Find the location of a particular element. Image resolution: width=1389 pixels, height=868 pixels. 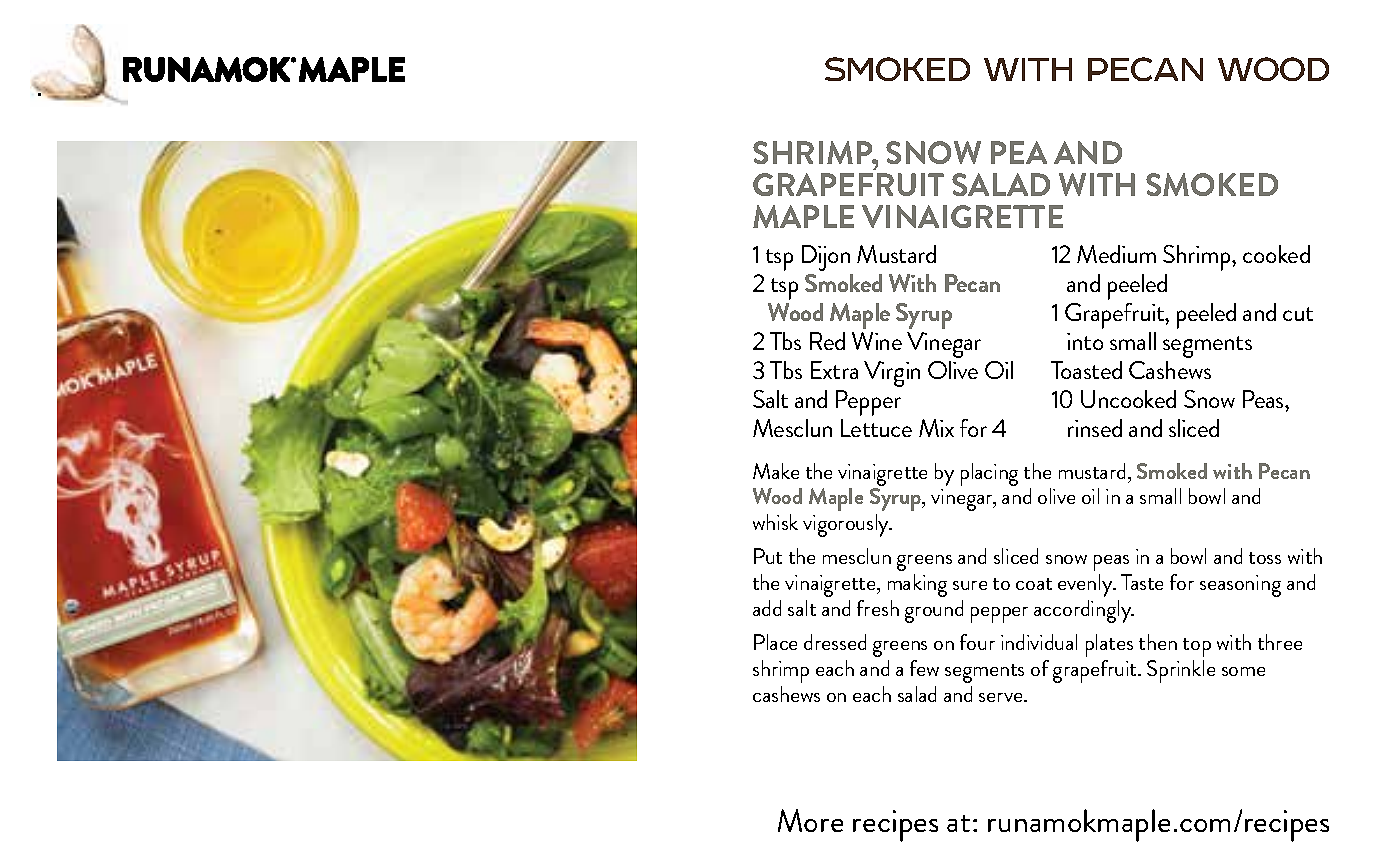

cut is located at coordinates (1298, 314).
